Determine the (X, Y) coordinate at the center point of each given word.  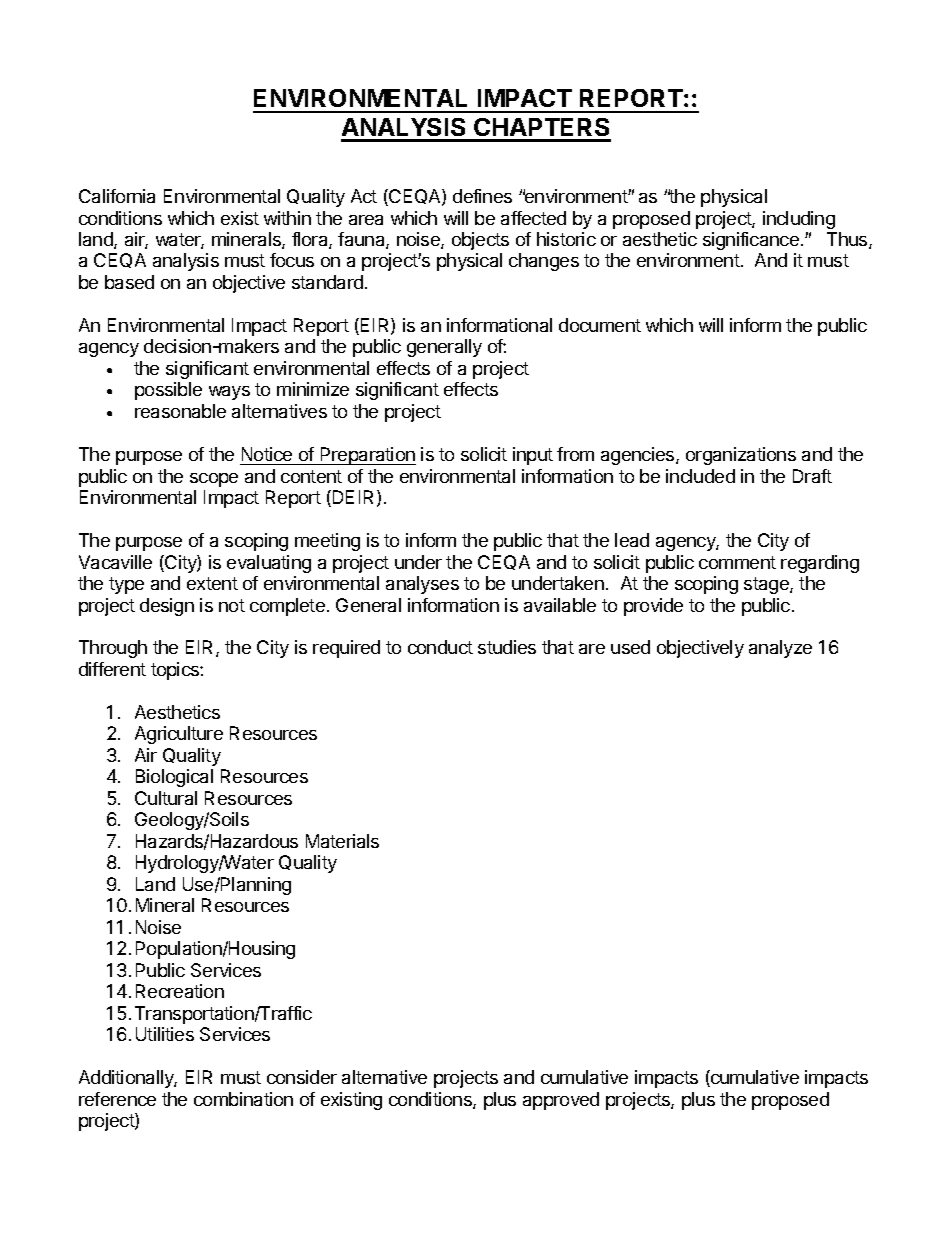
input (533, 456)
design (167, 607)
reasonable (180, 411)
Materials (342, 841)
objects (480, 241)
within (287, 218)
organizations (741, 456)
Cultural (166, 798)
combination (243, 1099)
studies (507, 647)
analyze (780, 649)
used (630, 647)
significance (751, 241)
